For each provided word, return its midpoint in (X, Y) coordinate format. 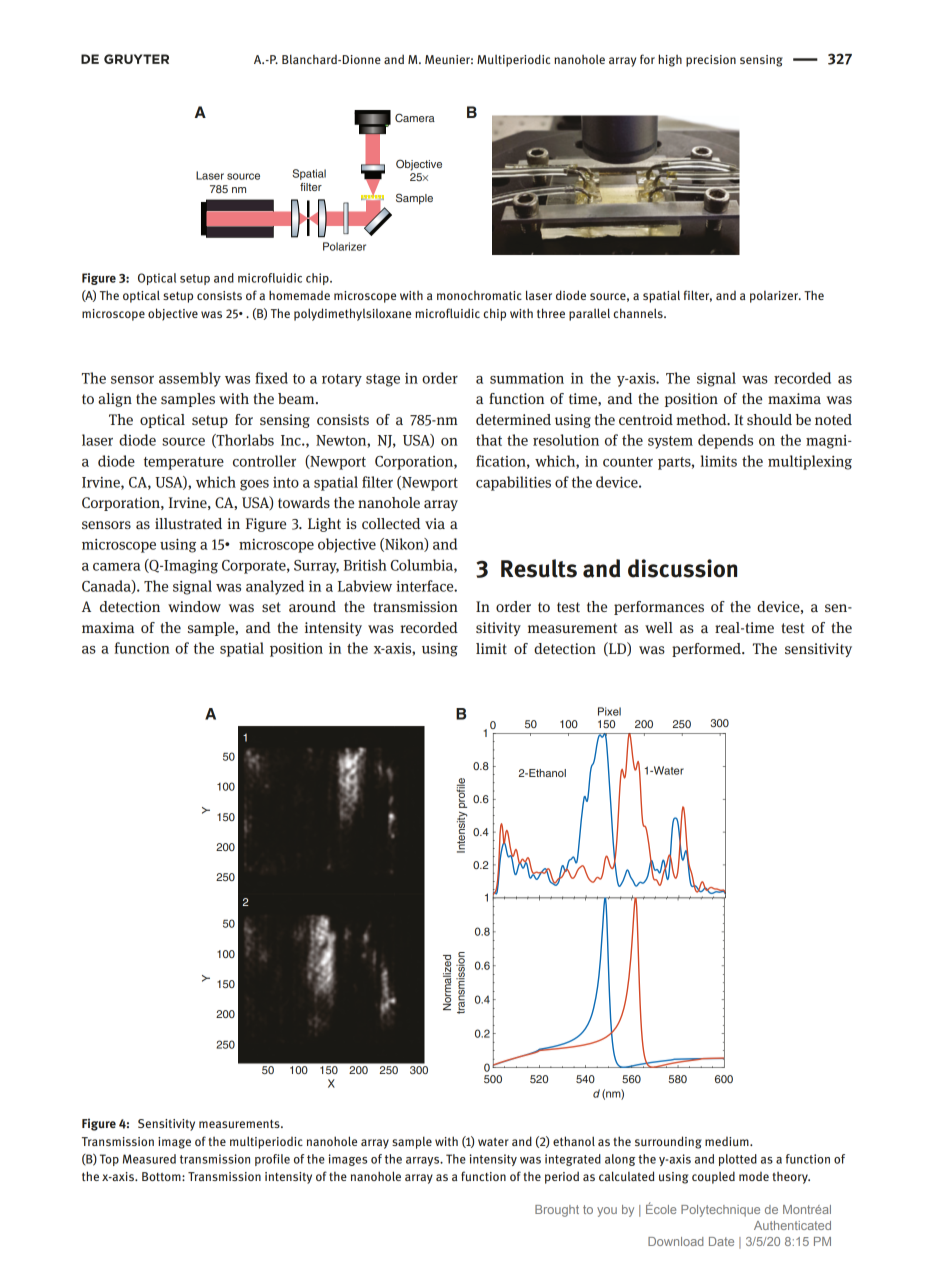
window (194, 606)
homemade (299, 295)
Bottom (162, 1176)
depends (725, 441)
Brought (557, 1211)
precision (711, 61)
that (489, 440)
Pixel (609, 711)
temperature (184, 463)
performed (707, 650)
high (670, 60)
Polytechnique (720, 1211)
